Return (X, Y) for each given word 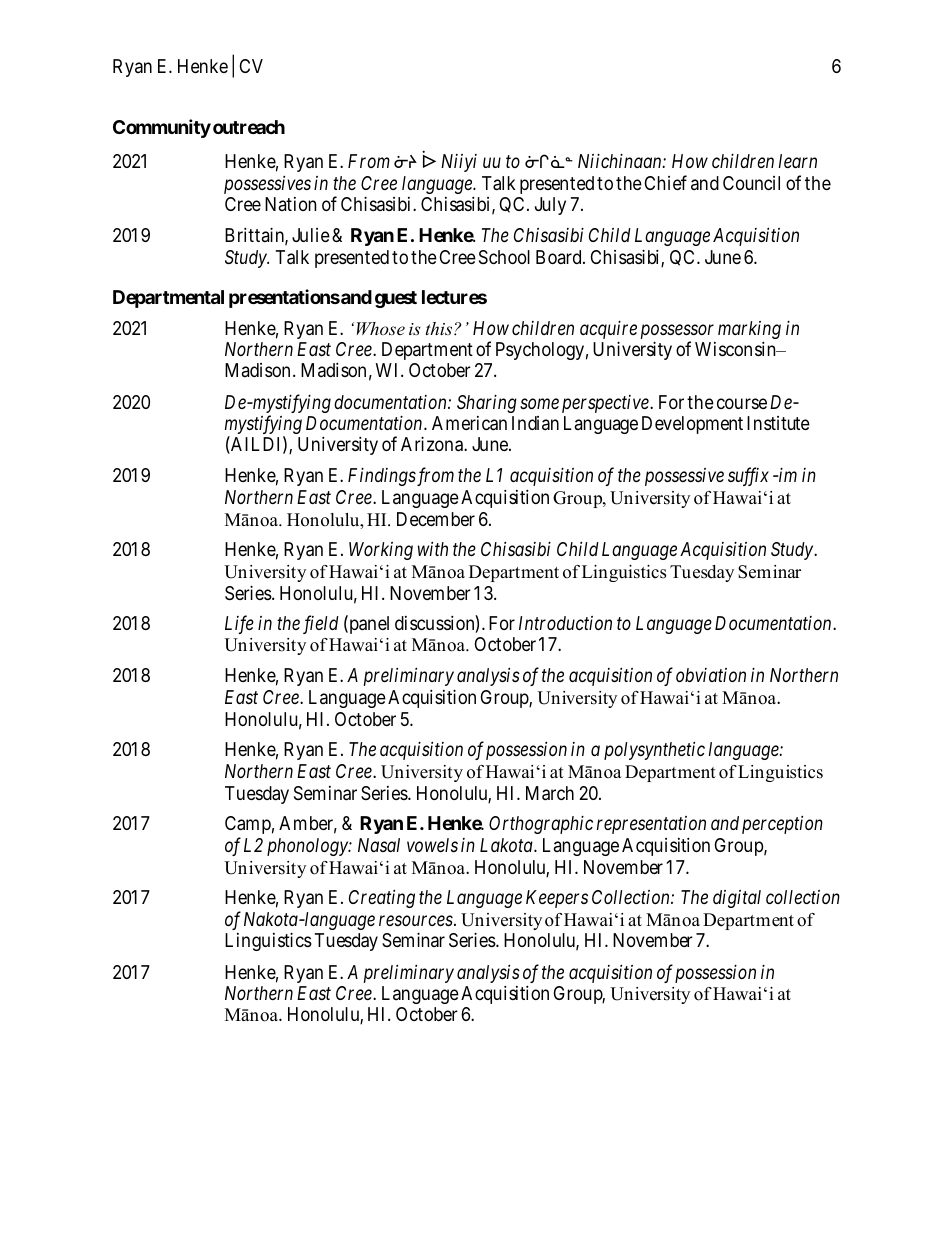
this (440, 328)
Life (239, 624)
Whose (381, 328)
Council (751, 183)
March (550, 793)
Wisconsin (736, 349)
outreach (249, 127)
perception (782, 825)
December (436, 519)
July (550, 206)
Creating (382, 899)
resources (417, 920)
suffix (748, 476)
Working (381, 551)
